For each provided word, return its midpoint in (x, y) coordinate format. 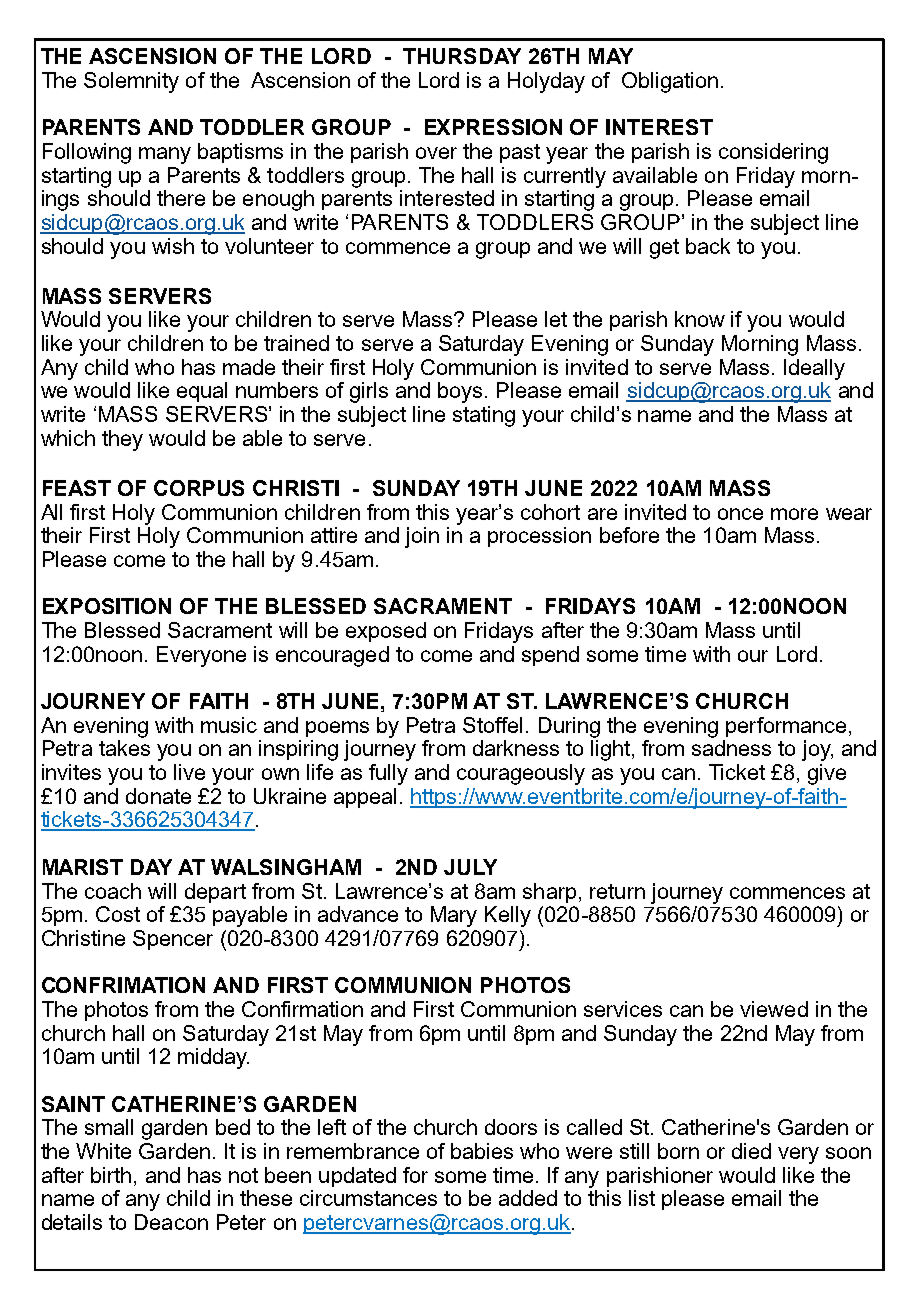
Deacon (171, 1222)
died (751, 1151)
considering (773, 153)
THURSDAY (462, 56)
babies (482, 1151)
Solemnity (131, 82)
